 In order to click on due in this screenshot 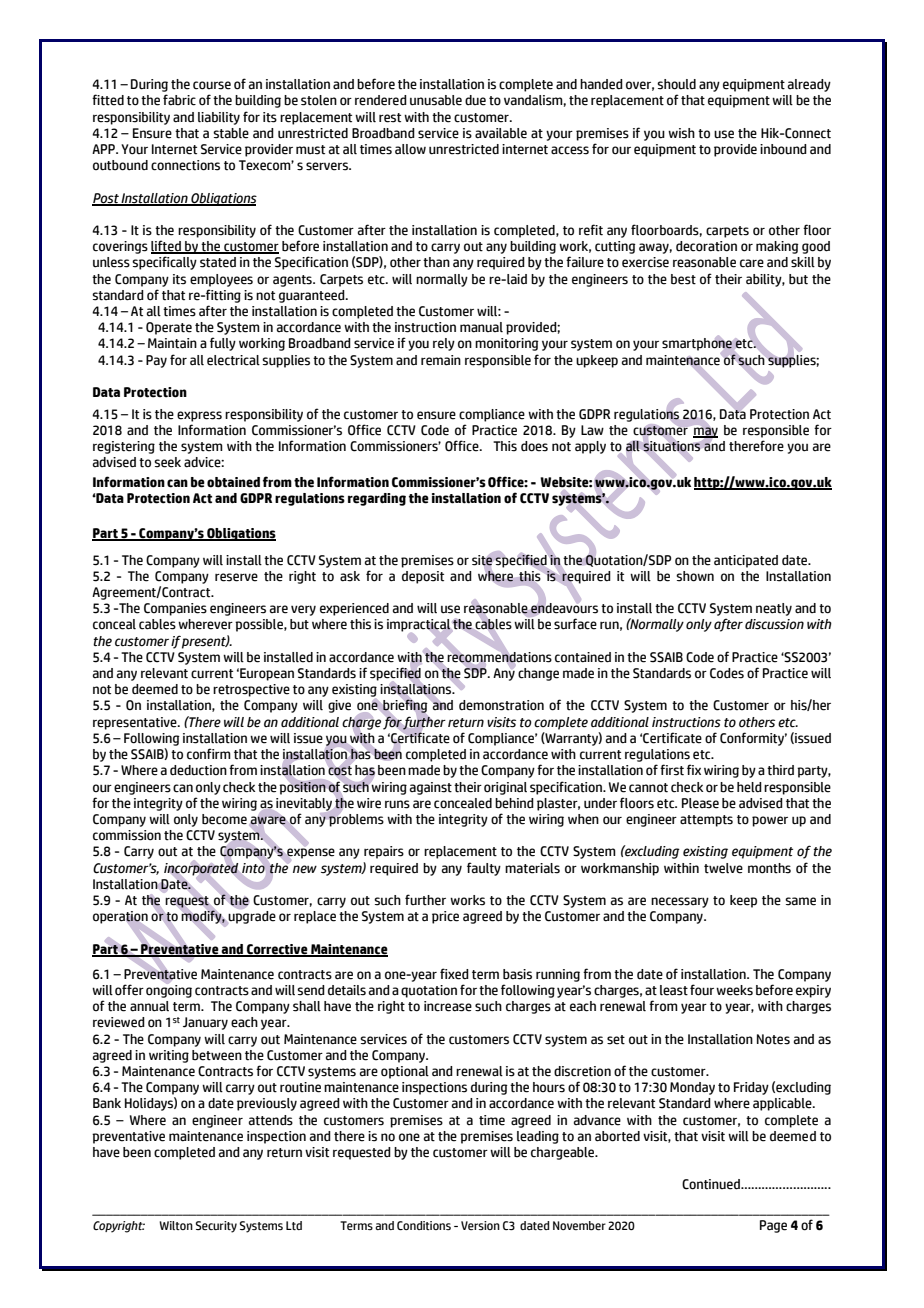, I will do `click(475, 100)`.
